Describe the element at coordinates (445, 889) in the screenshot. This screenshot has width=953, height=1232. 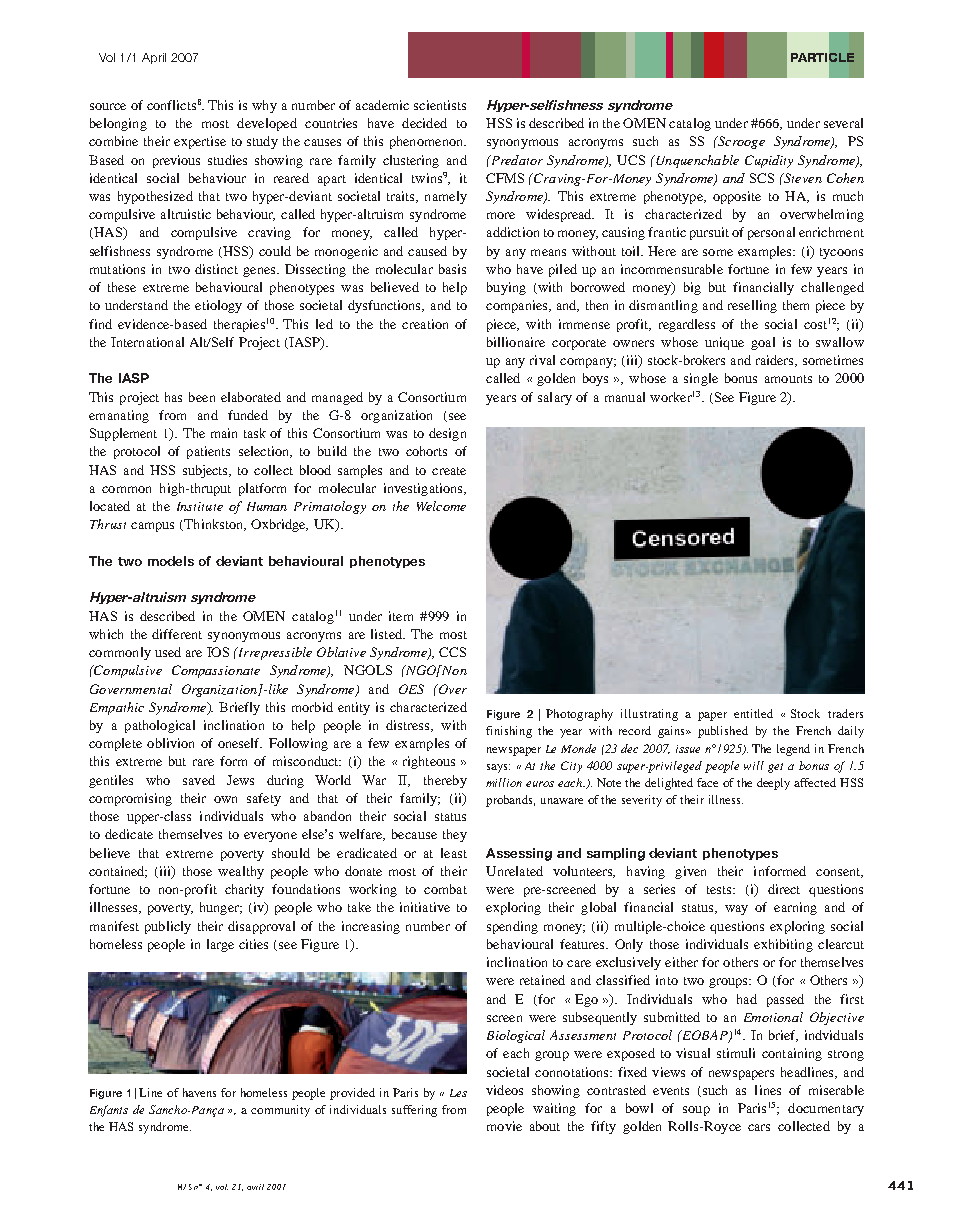
I see `combat` at that location.
